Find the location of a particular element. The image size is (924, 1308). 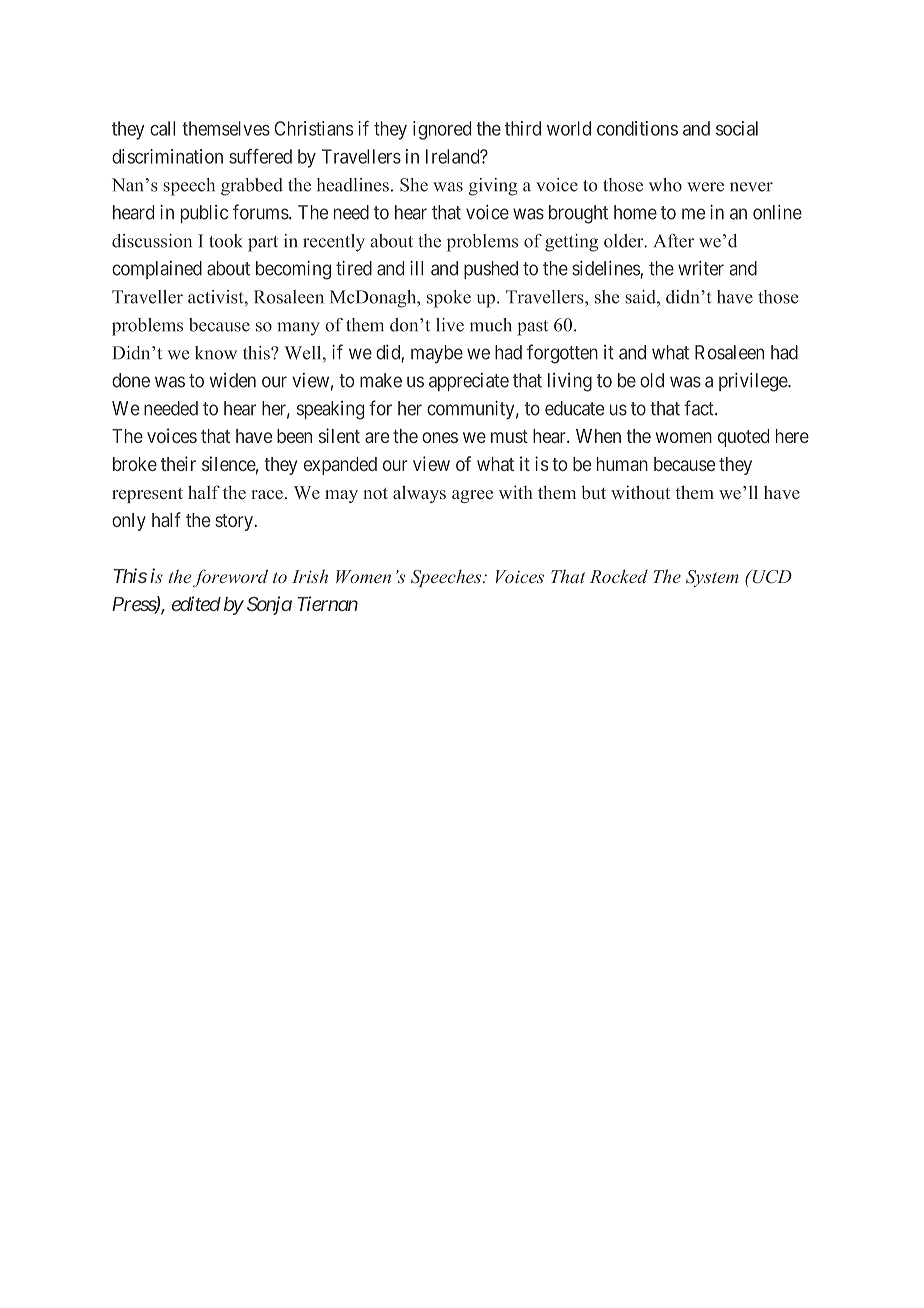

ignored is located at coordinates (442, 130).
